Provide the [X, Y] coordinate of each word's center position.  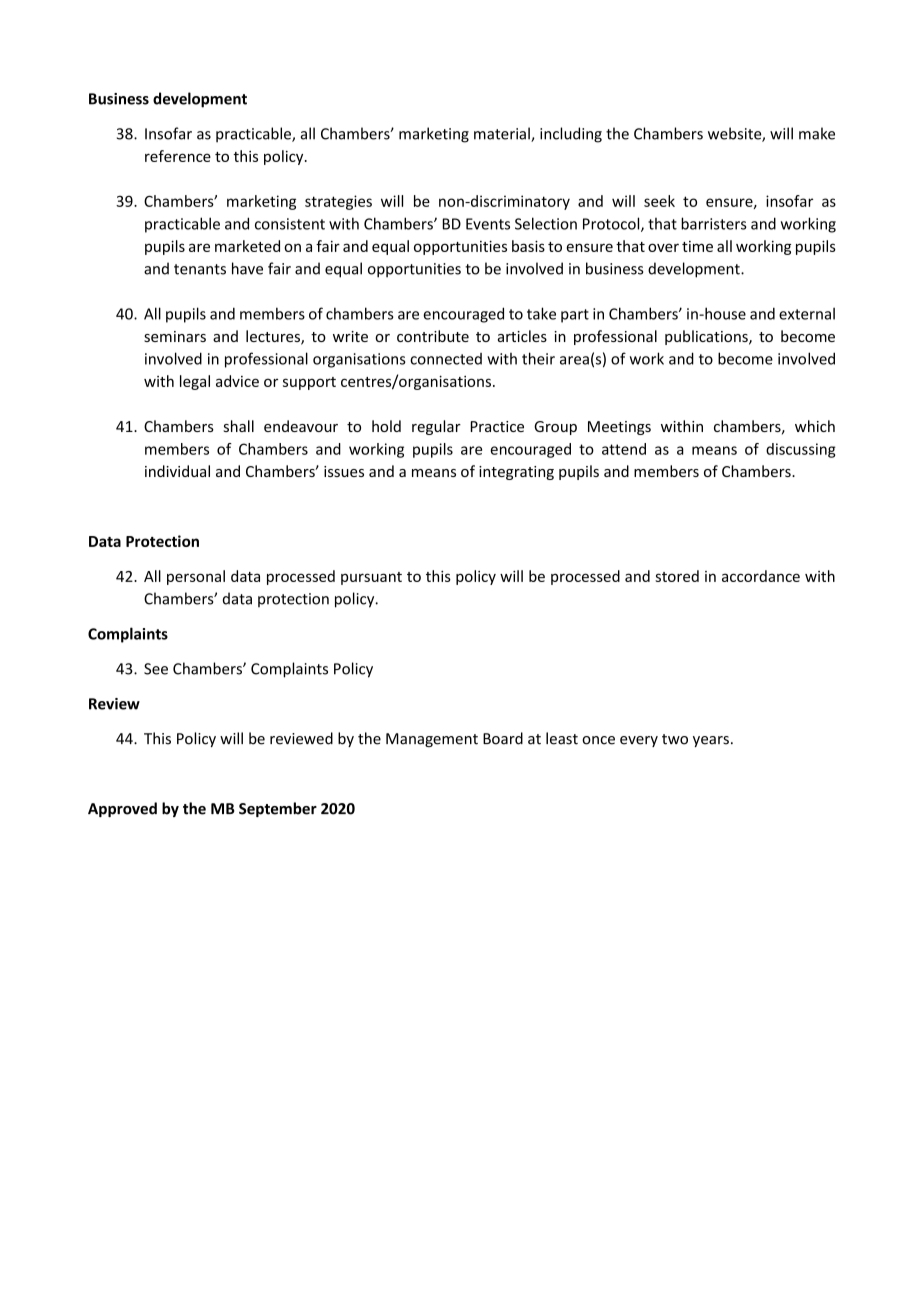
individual [177, 471]
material [503, 134]
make [817, 133]
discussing [801, 450]
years [711, 741]
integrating [516, 473]
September [278, 809]
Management [432, 740]
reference [178, 156]
